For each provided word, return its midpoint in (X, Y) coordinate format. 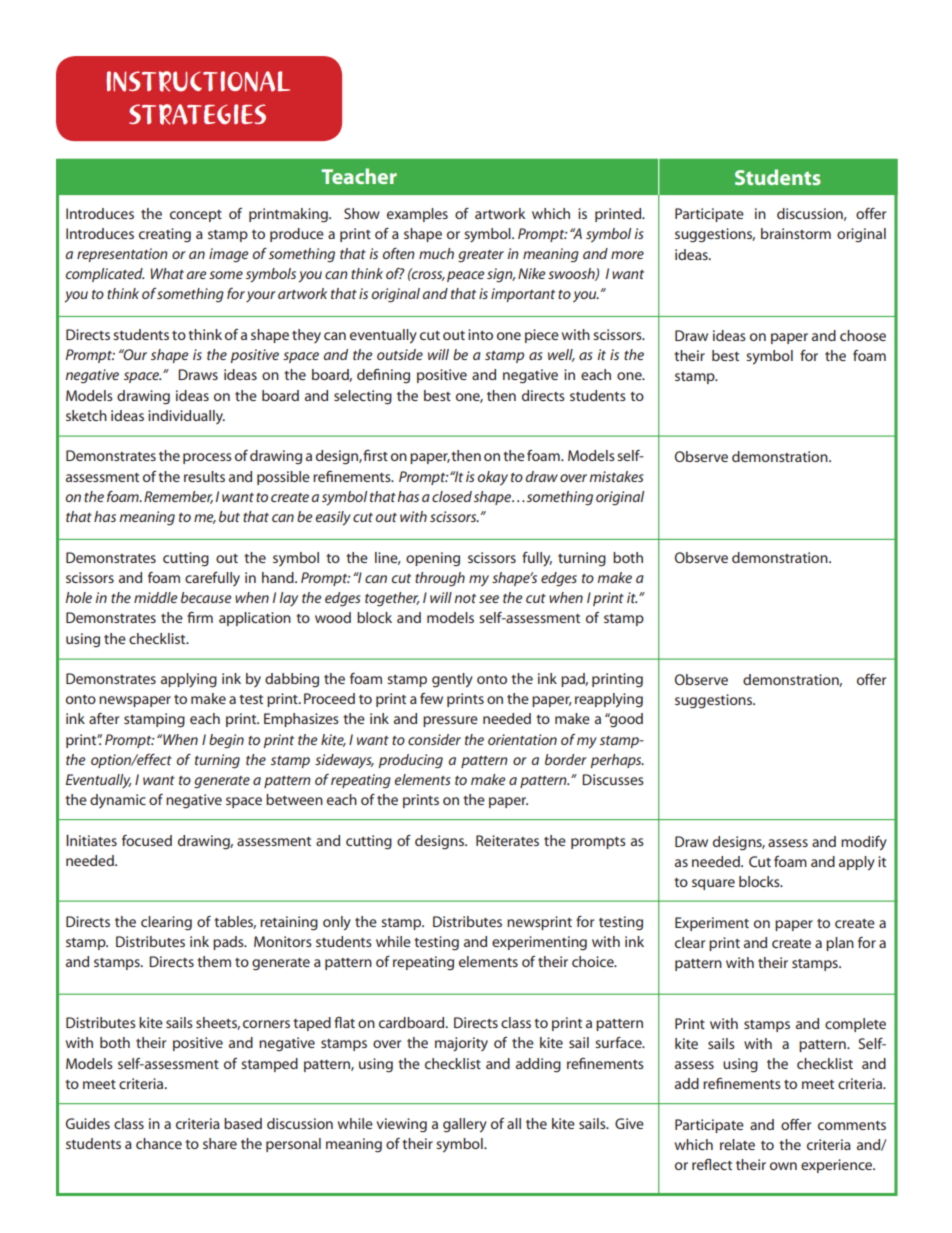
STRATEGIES (197, 114)
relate (737, 1144)
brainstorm (796, 233)
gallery (465, 1125)
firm (200, 617)
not (465, 598)
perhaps (617, 761)
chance (159, 1143)
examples (417, 215)
